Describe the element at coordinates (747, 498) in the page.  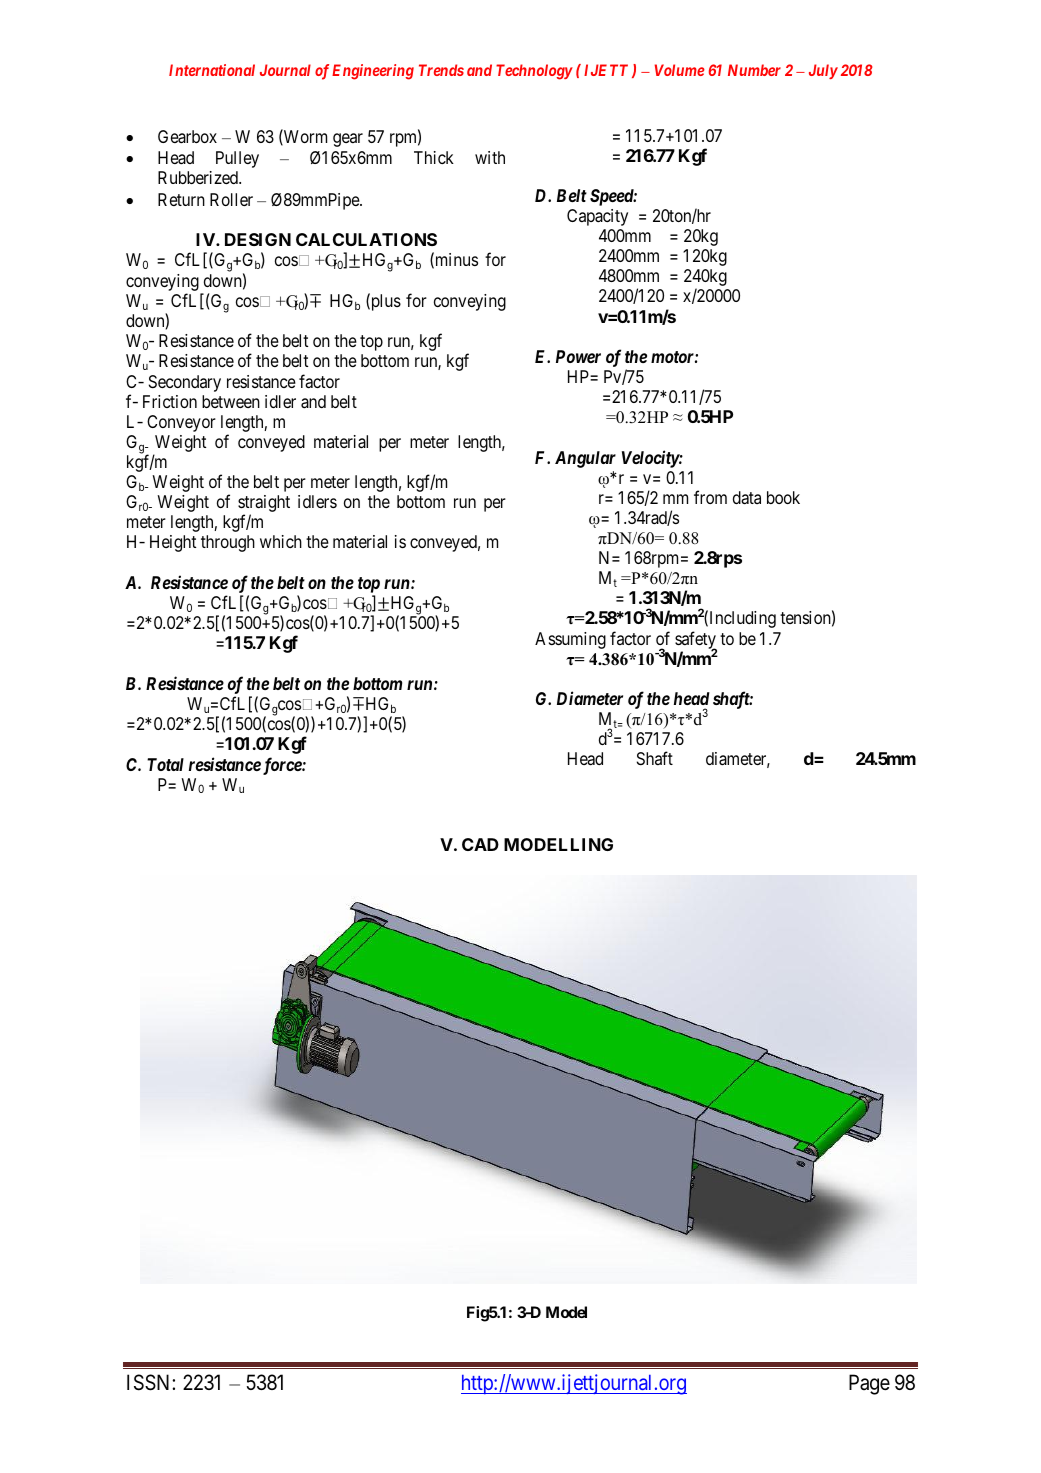
I see `data` at that location.
